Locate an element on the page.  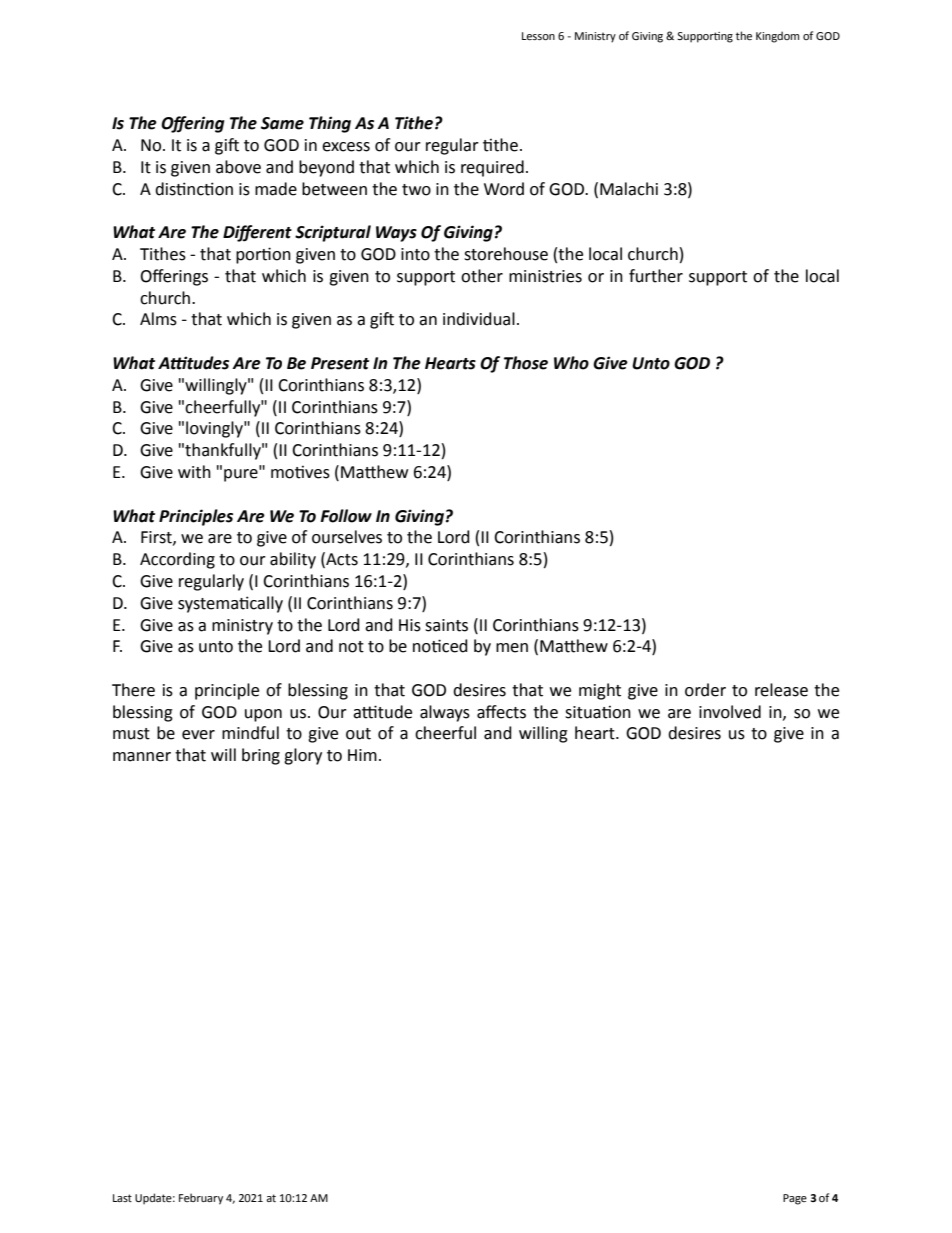
involved is located at coordinates (730, 712).
